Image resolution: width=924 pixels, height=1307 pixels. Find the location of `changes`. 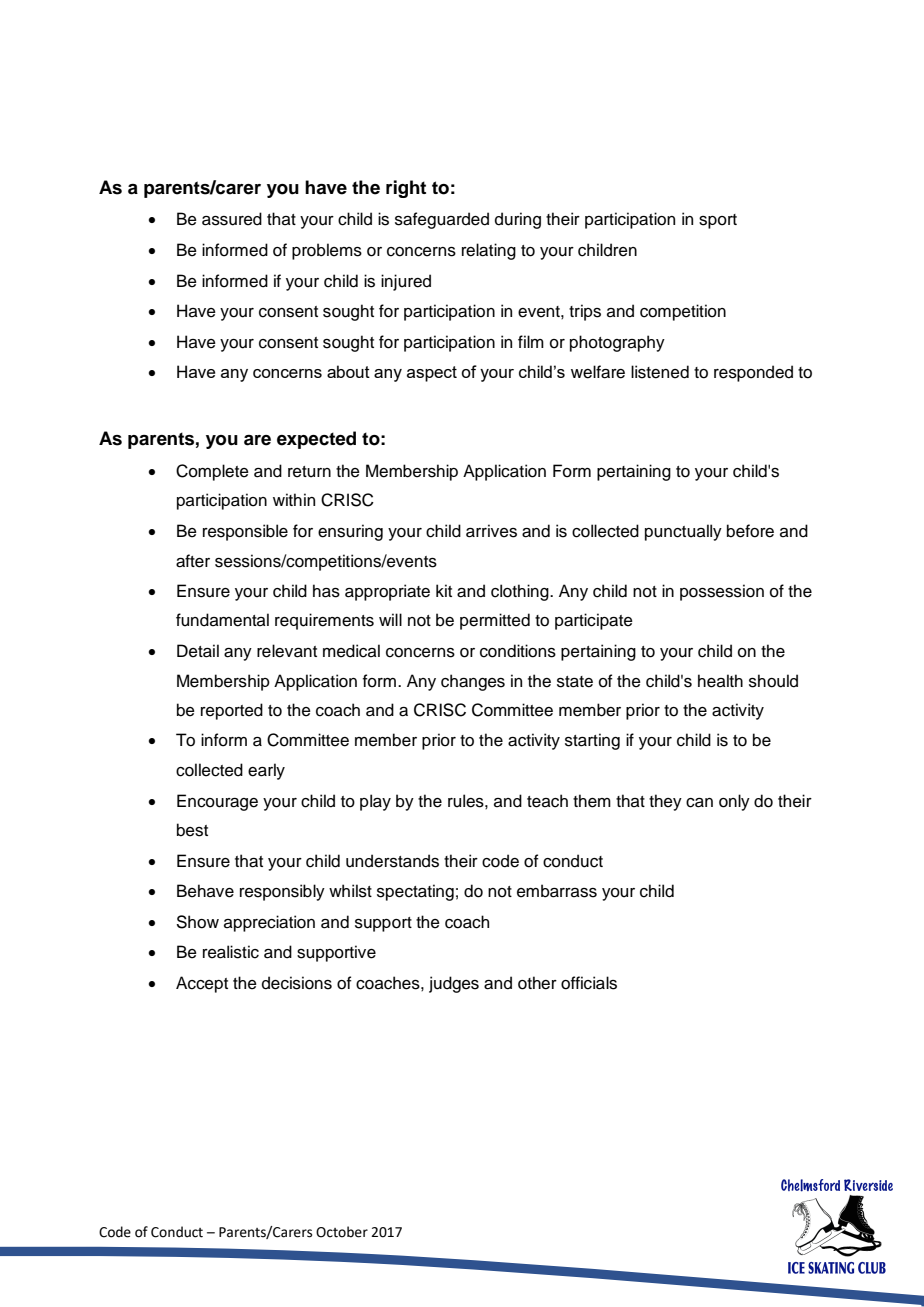

changes is located at coordinates (473, 682).
